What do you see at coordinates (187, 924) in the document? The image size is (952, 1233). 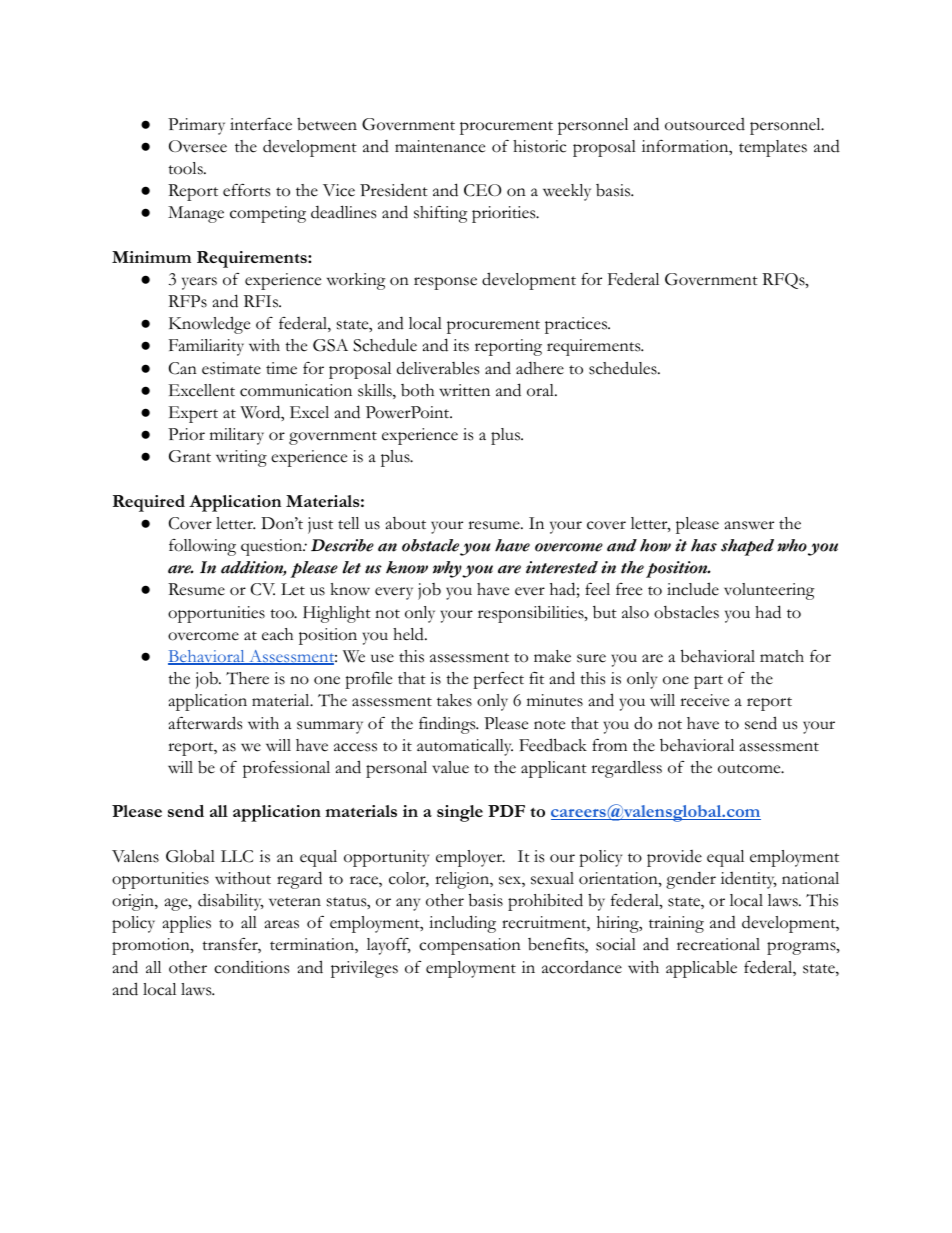 I see `applies` at bounding box center [187, 924].
